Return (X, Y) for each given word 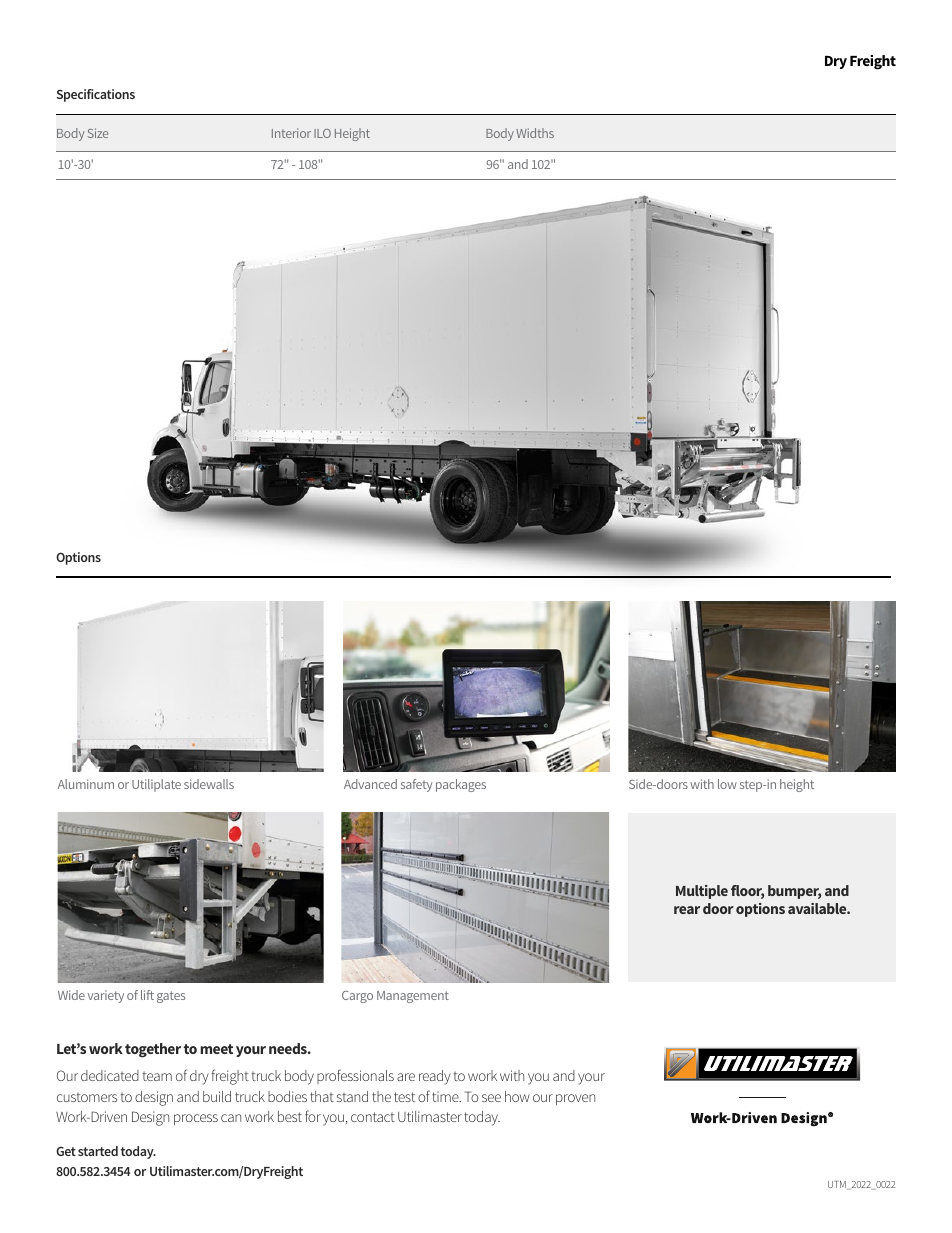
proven (575, 1100)
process (196, 1120)
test (404, 1097)
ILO (322, 133)
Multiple (702, 892)
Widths (535, 133)
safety (417, 785)
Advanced (370, 784)
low (727, 784)
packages (461, 785)
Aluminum (86, 784)
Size (98, 133)
